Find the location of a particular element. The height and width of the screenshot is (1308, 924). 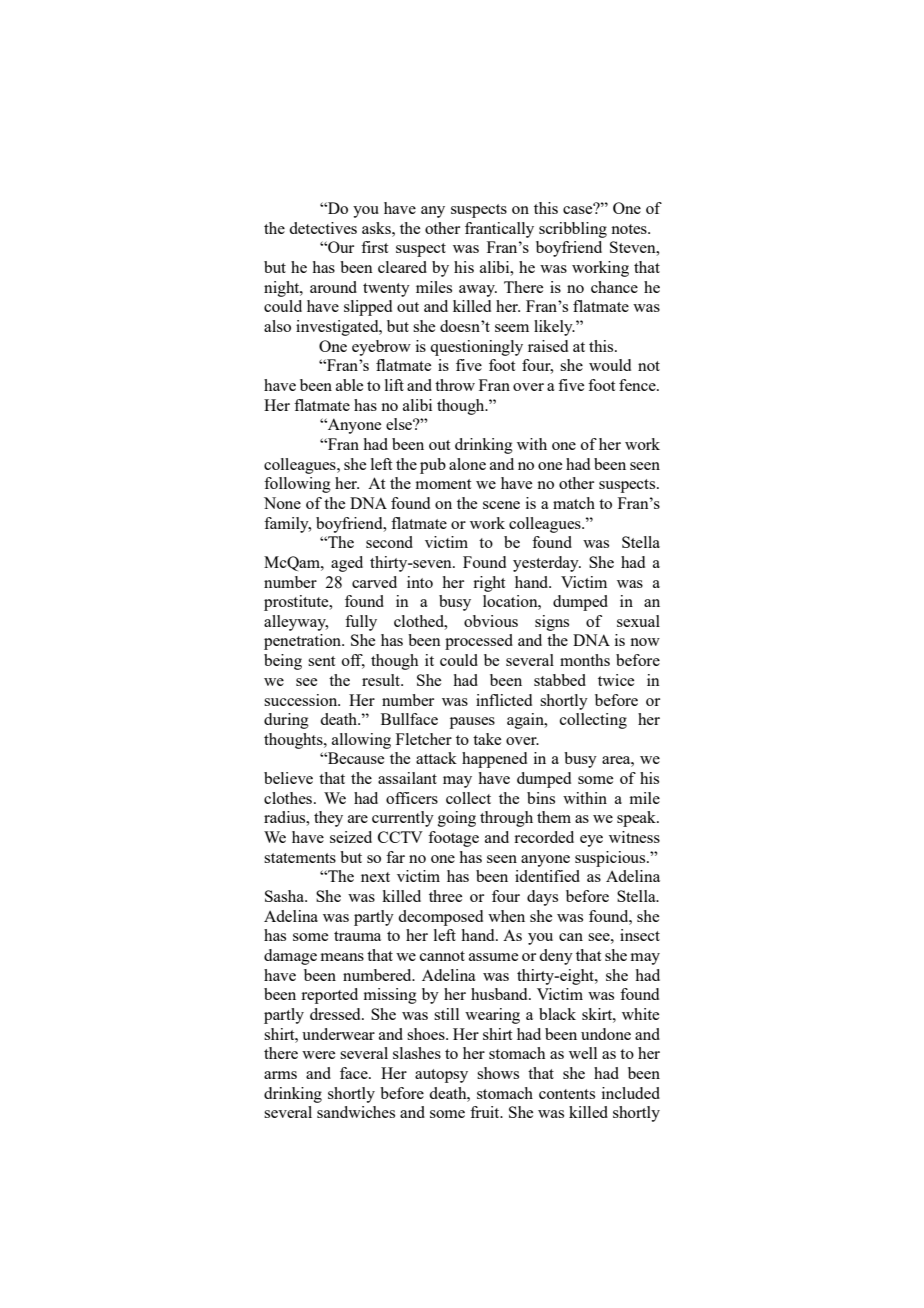

chance is located at coordinates (614, 287).
